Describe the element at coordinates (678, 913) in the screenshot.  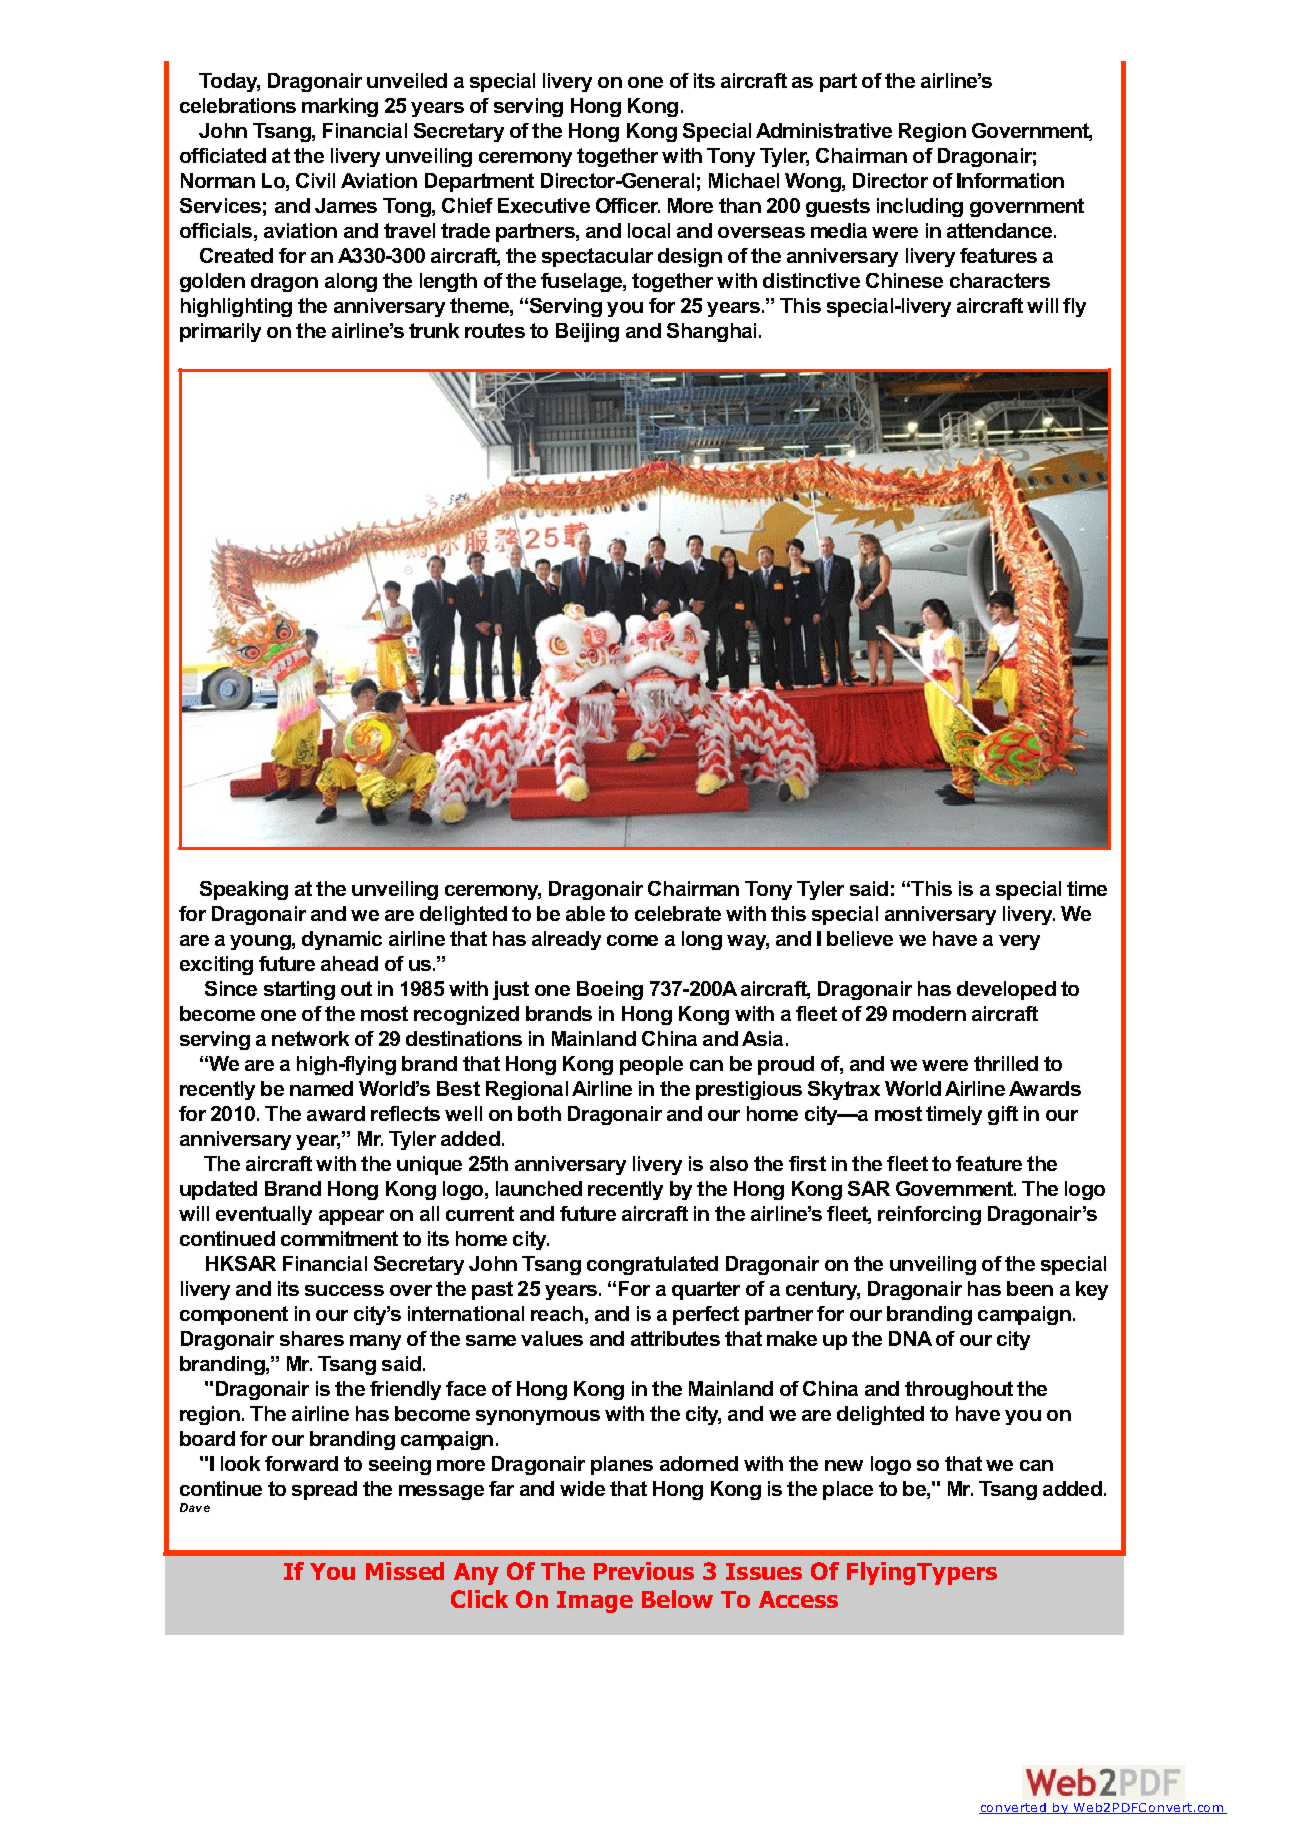
I see `celebrate` at that location.
